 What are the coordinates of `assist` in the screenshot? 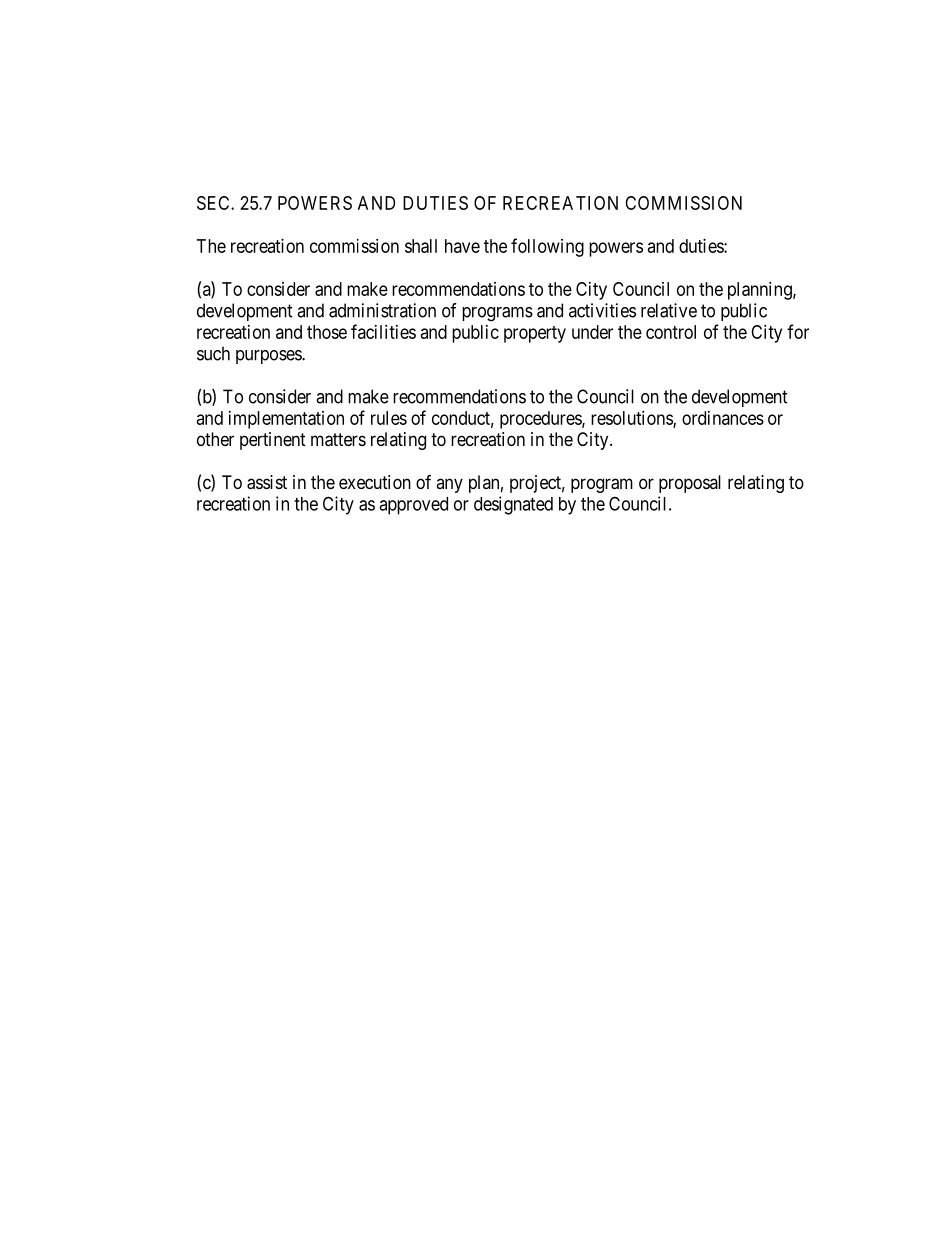 It's located at (267, 482).
